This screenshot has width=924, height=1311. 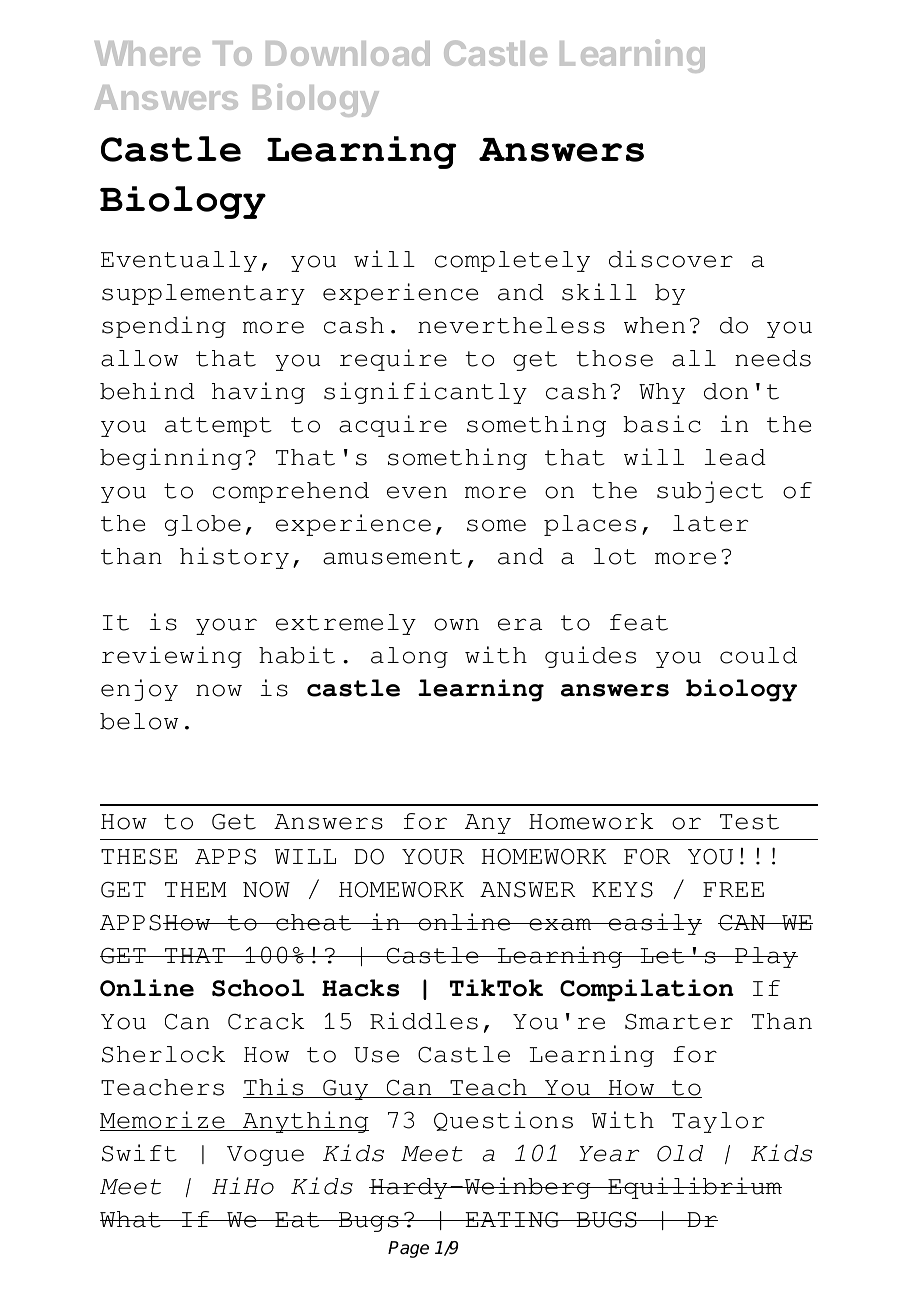 What do you see at coordinates (694, 1188) in the screenshot?
I see `Equilibrium` at bounding box center [694, 1188].
